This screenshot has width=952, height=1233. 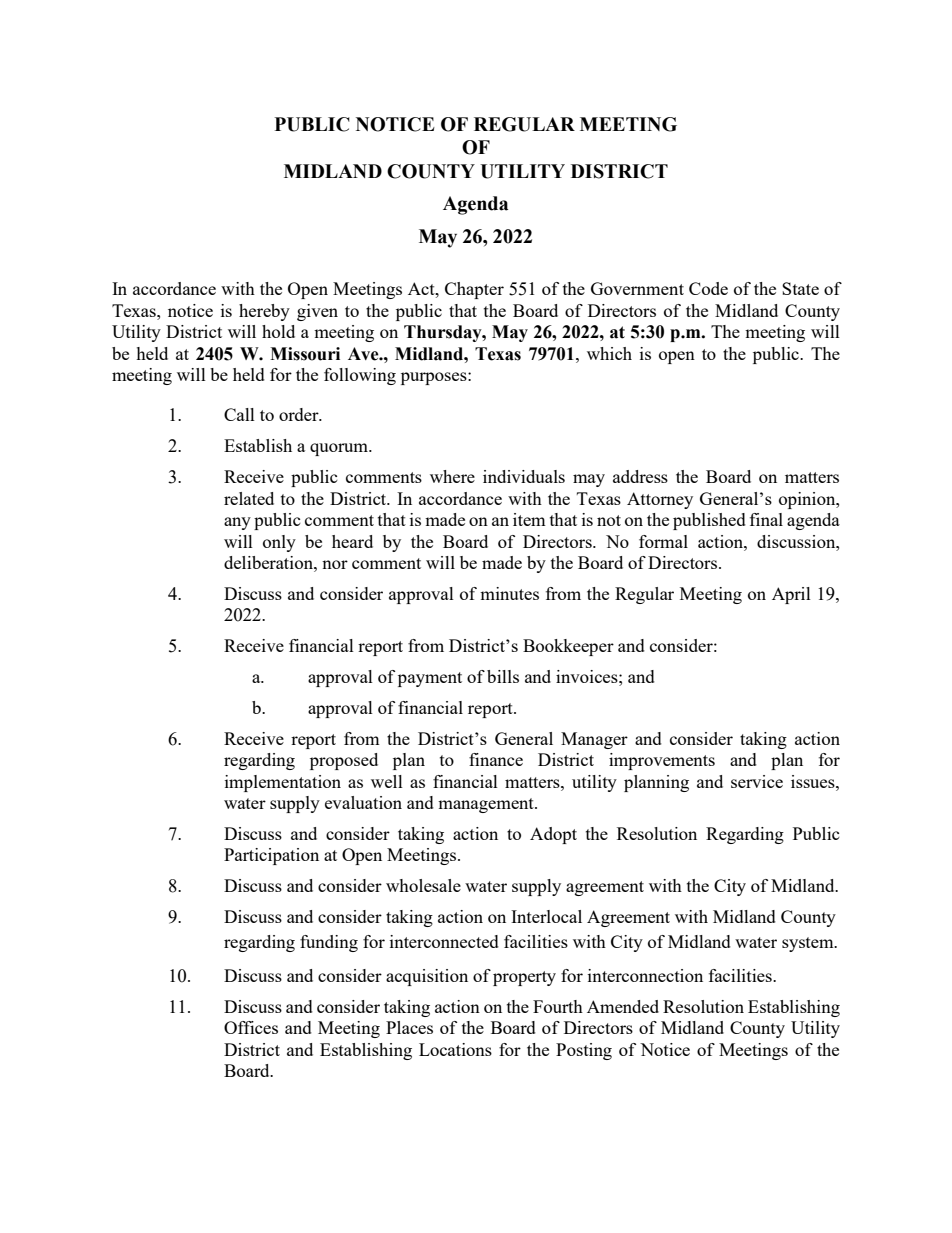 What do you see at coordinates (757, 781) in the screenshot?
I see `service` at bounding box center [757, 781].
